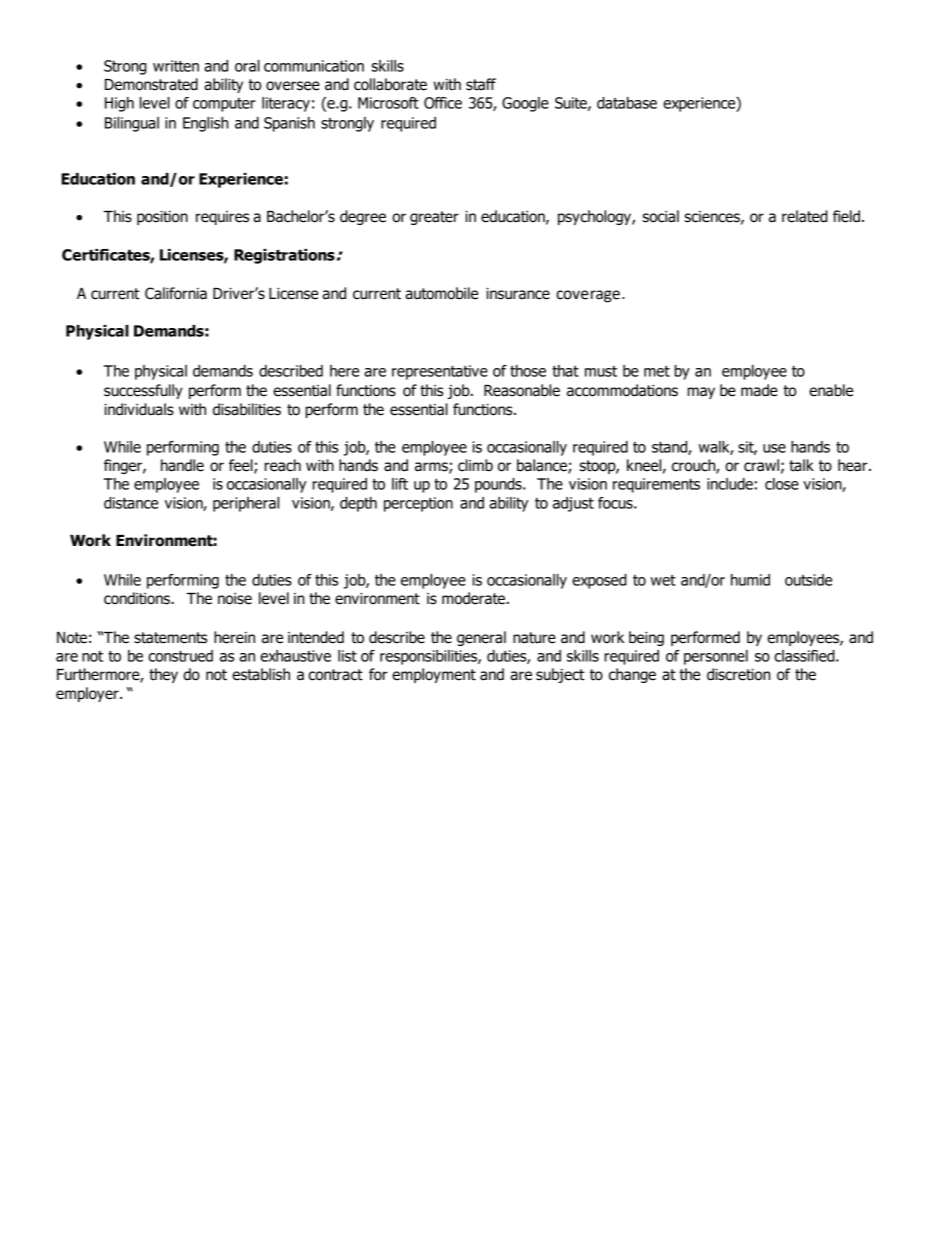  What do you see at coordinates (739, 674) in the screenshot?
I see `discretion` at bounding box center [739, 674].
